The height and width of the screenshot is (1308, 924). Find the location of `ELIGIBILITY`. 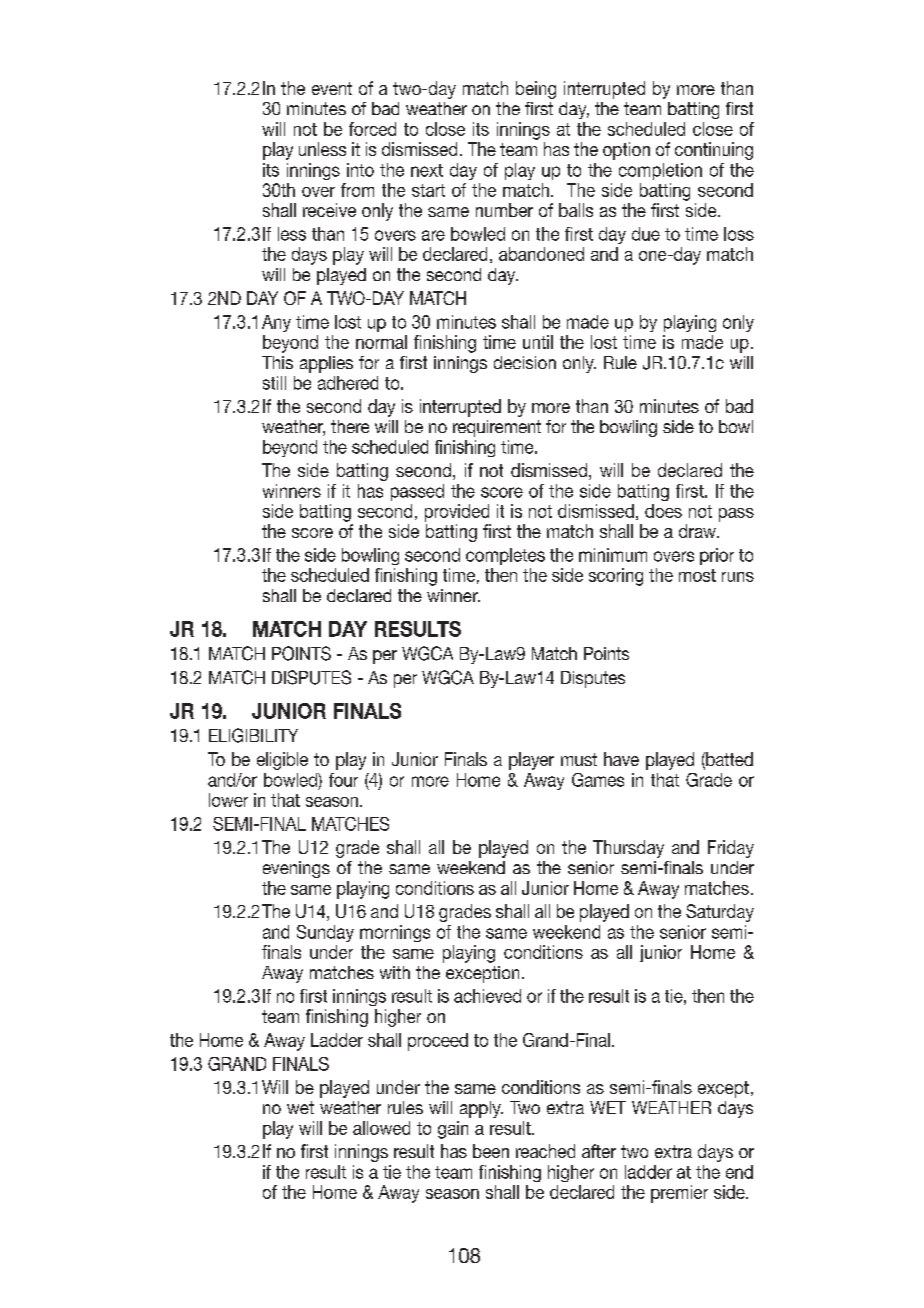

ELIGIBILITY is located at coordinates (253, 735).
